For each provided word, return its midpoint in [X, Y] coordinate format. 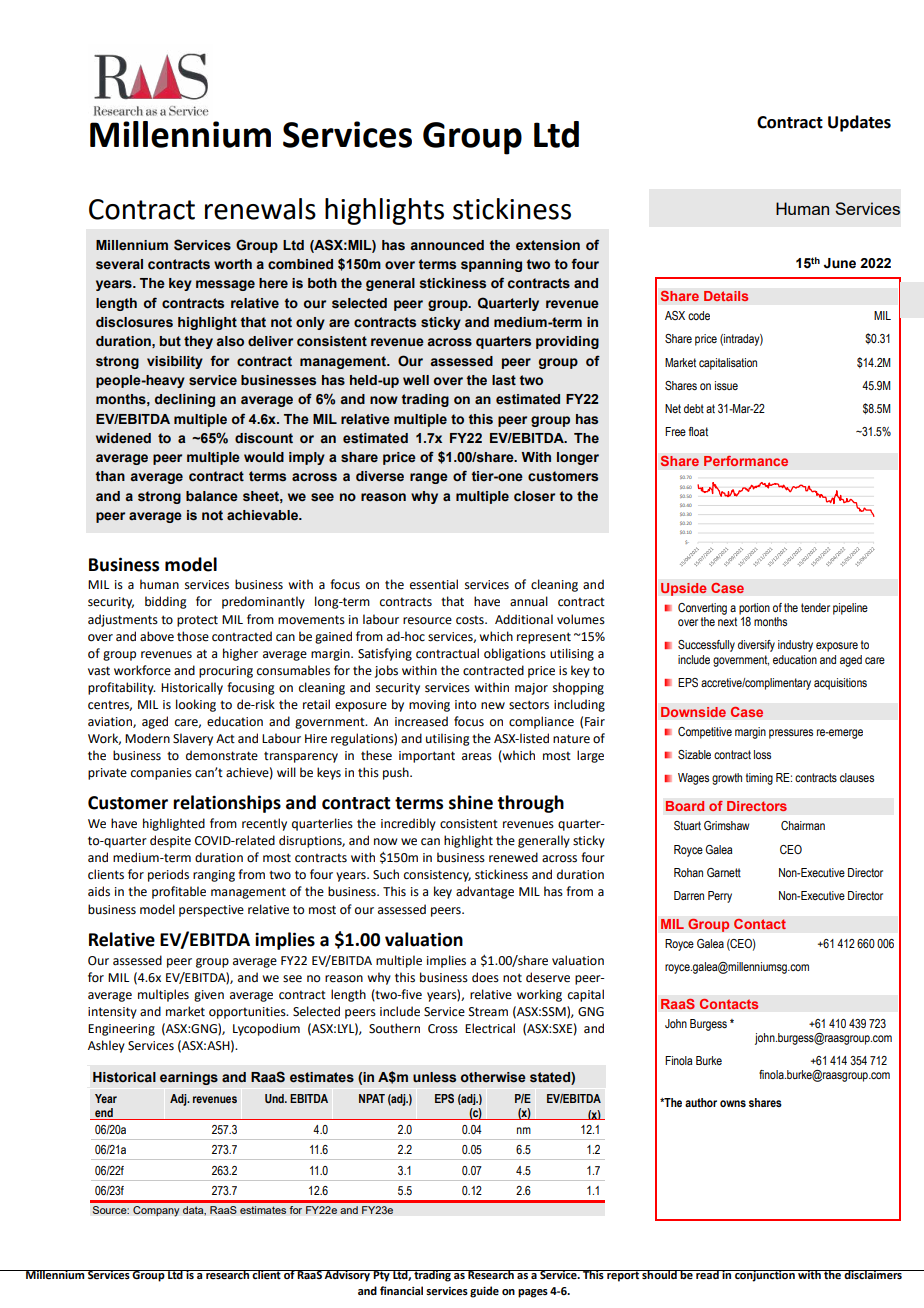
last [504, 380]
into [465, 705]
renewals [260, 209]
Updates [859, 123]
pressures [791, 734]
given [209, 996]
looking [196, 705]
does [485, 977]
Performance [746, 461]
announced [447, 245]
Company [156, 1211]
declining [185, 400]
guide [484, 1292]
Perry [720, 897]
